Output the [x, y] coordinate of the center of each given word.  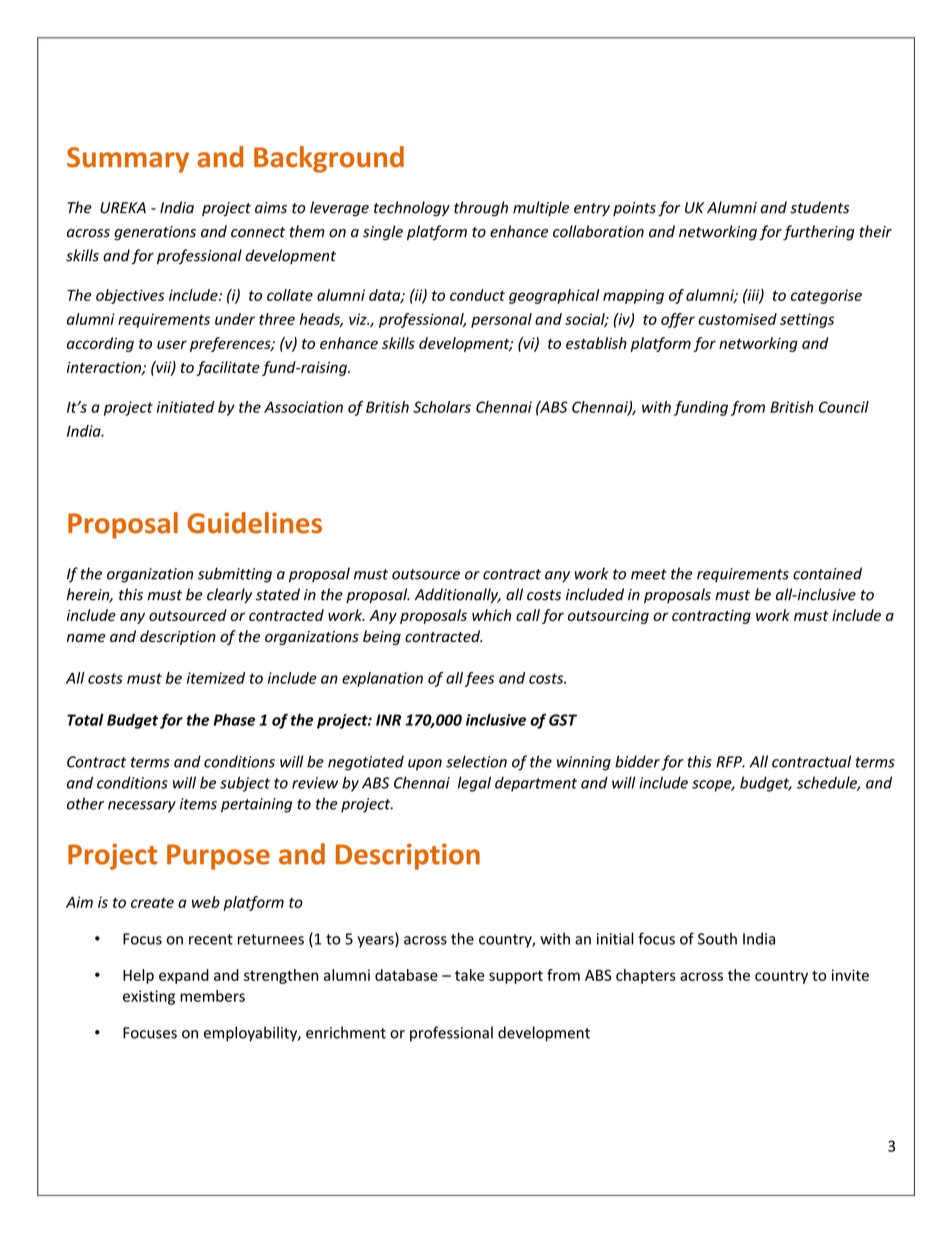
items [198, 804]
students [819, 207]
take [469, 975]
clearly [229, 595]
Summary [128, 160]
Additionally [458, 595]
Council [844, 407]
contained [827, 573]
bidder [637, 761]
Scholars [442, 407]
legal [474, 784]
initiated [186, 407]
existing [149, 997]
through [481, 209]
